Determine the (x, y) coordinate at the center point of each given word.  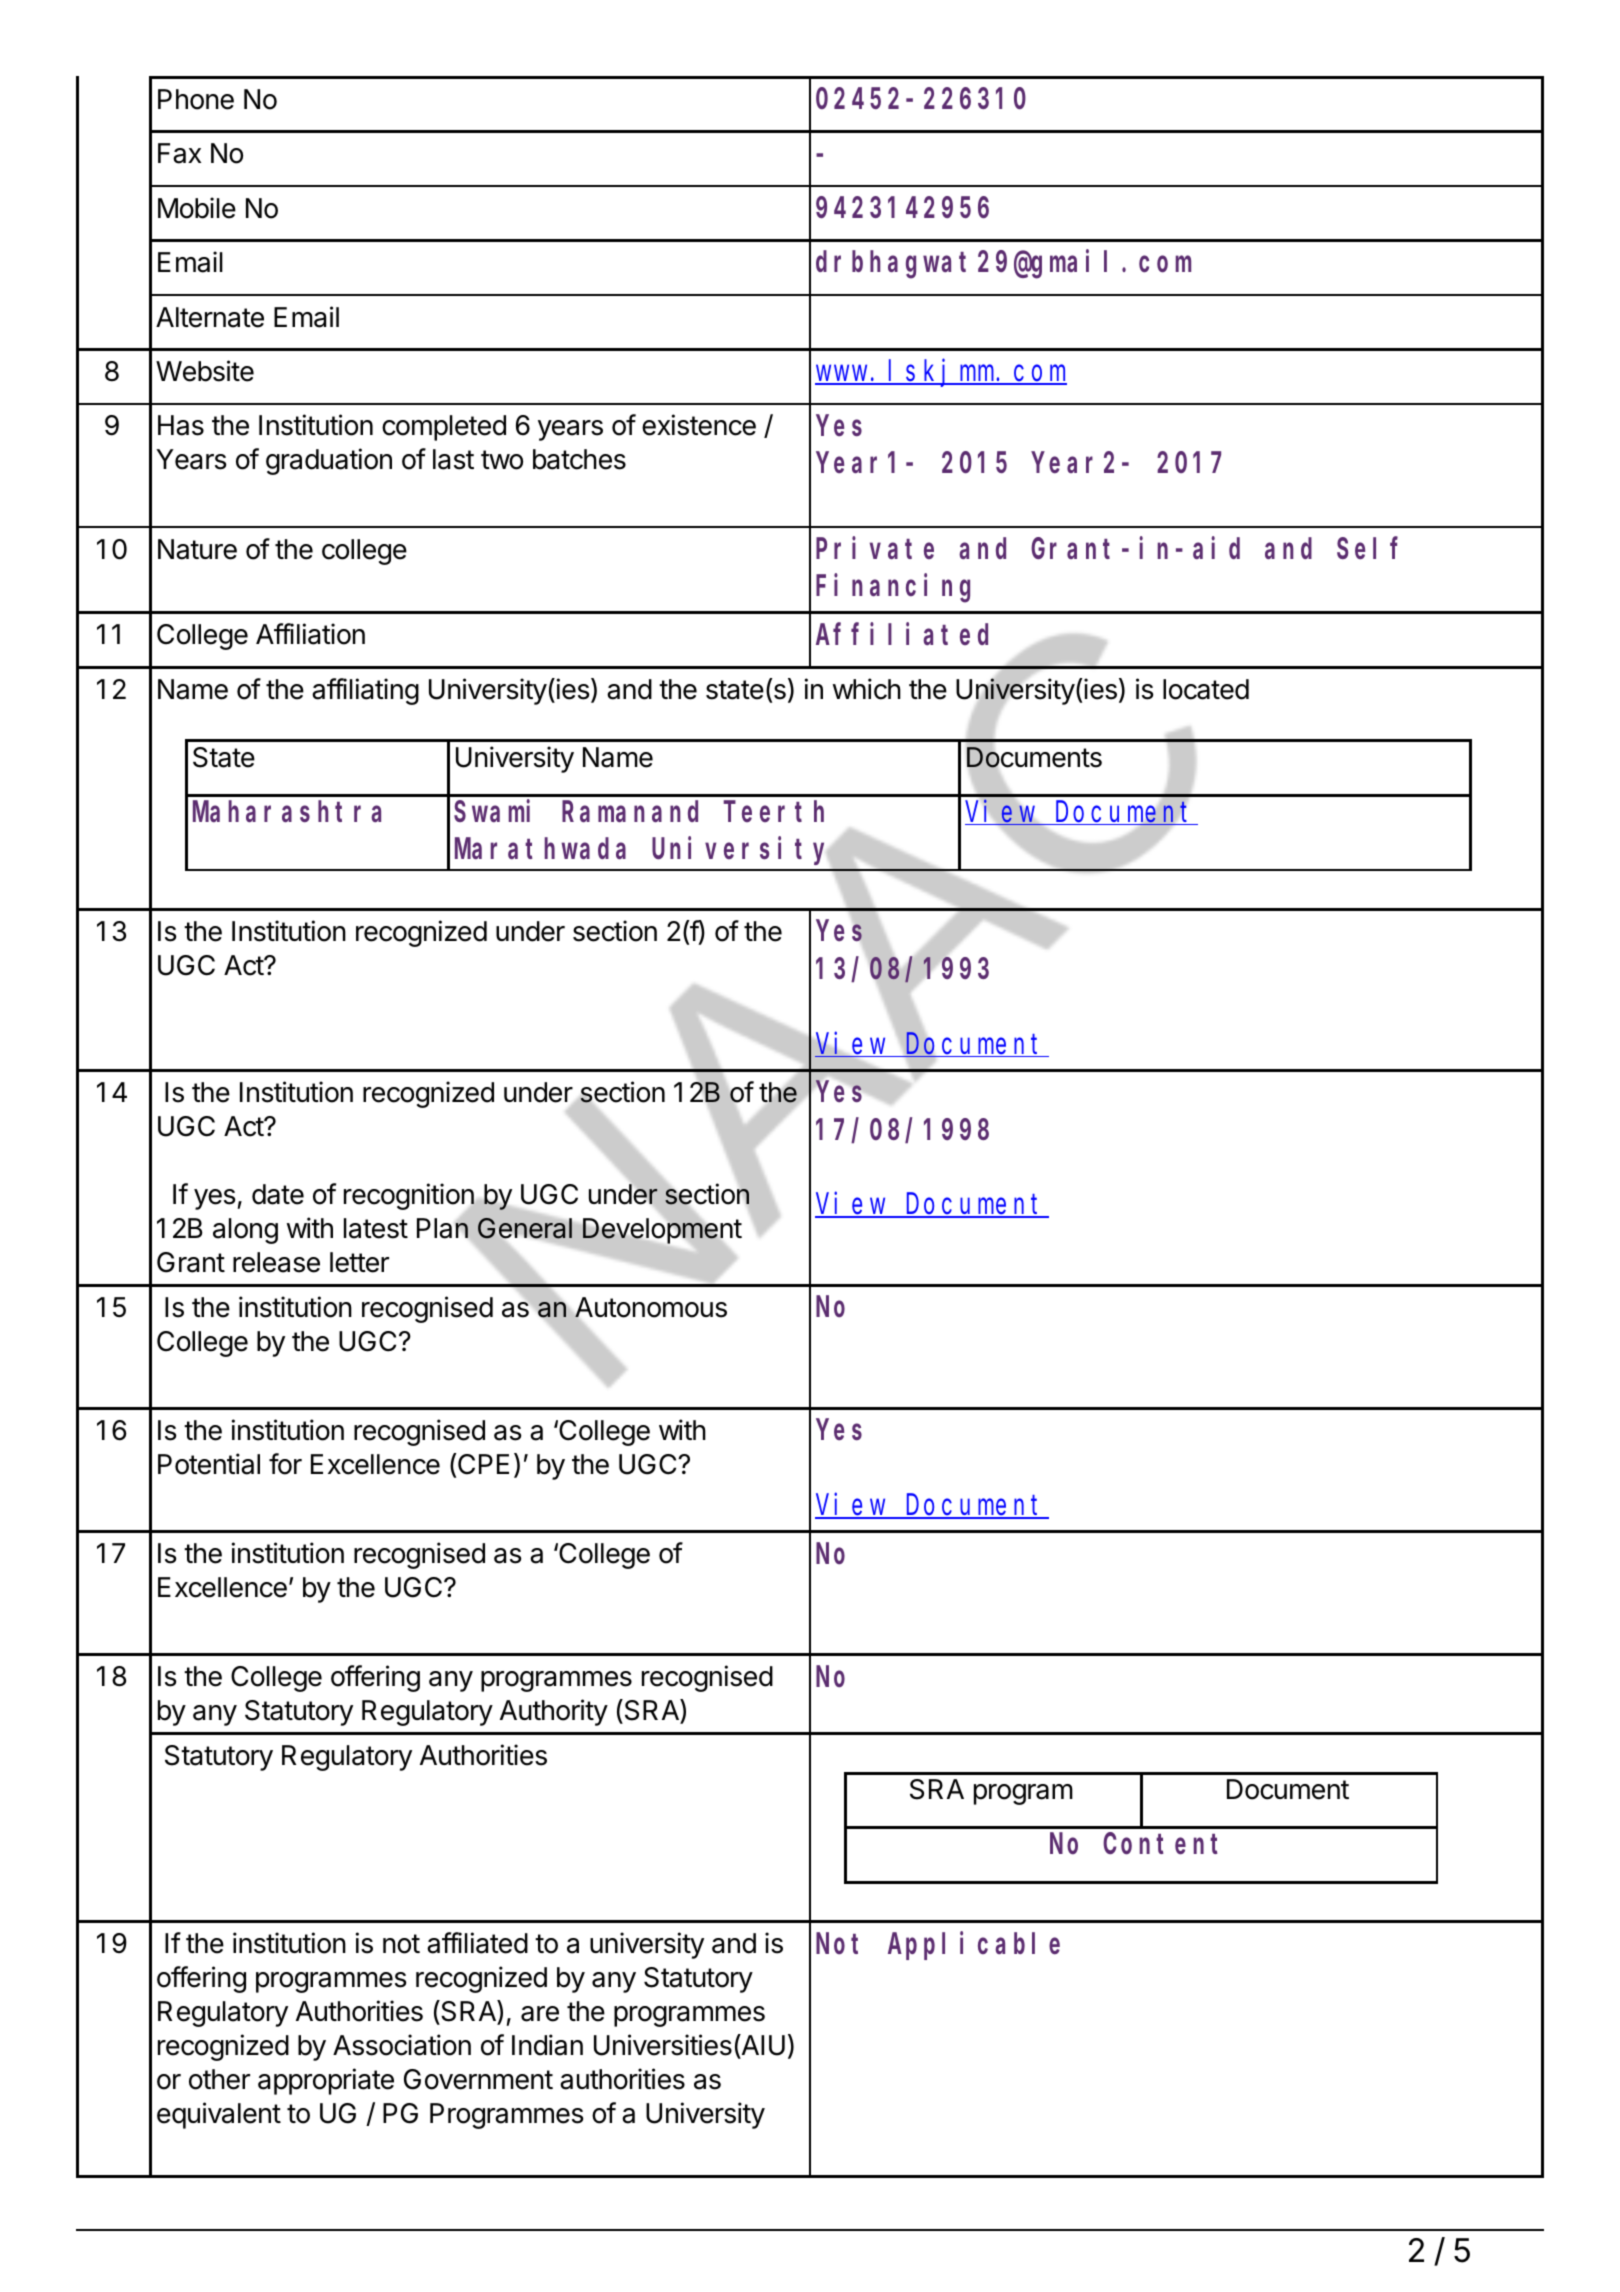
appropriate (326, 2081)
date (278, 1194)
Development (662, 1231)
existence (699, 425)
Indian (547, 2045)
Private (875, 548)
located (1206, 689)
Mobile (197, 208)
